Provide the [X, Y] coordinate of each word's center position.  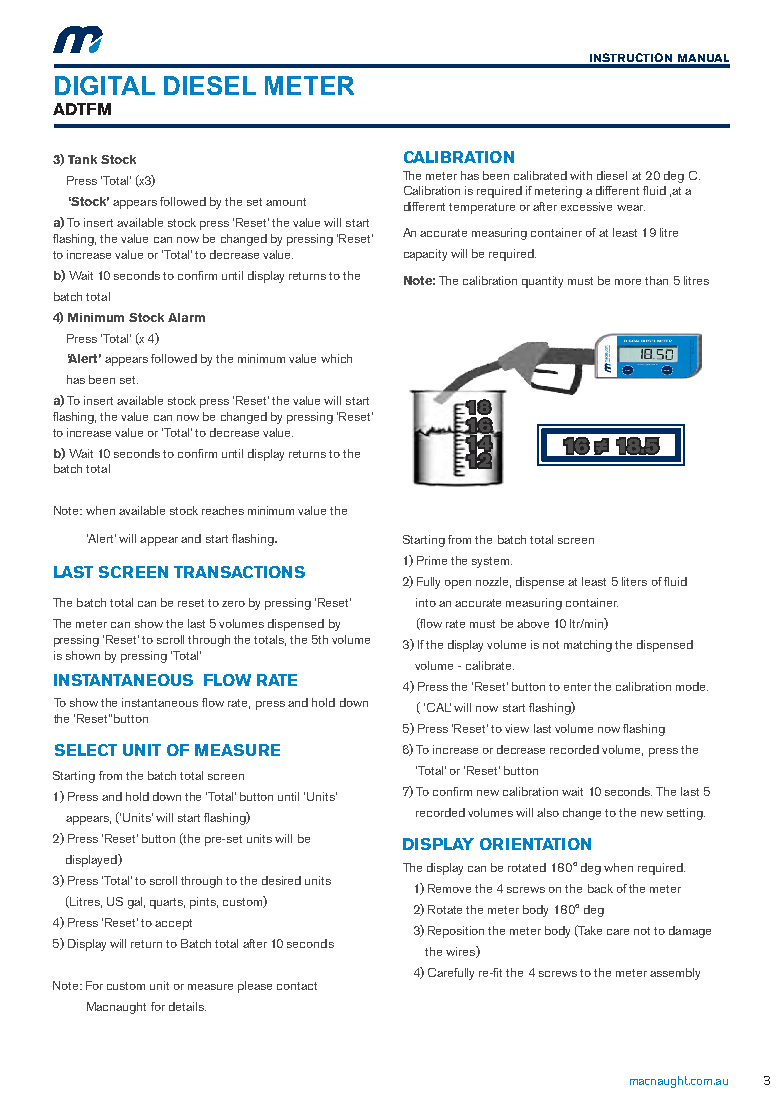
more [628, 282]
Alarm [186, 317]
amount [286, 202]
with [581, 175]
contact [297, 986]
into [426, 602]
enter [577, 687]
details [187, 1006]
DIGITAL [105, 85]
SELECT [86, 750]
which [336, 358]
